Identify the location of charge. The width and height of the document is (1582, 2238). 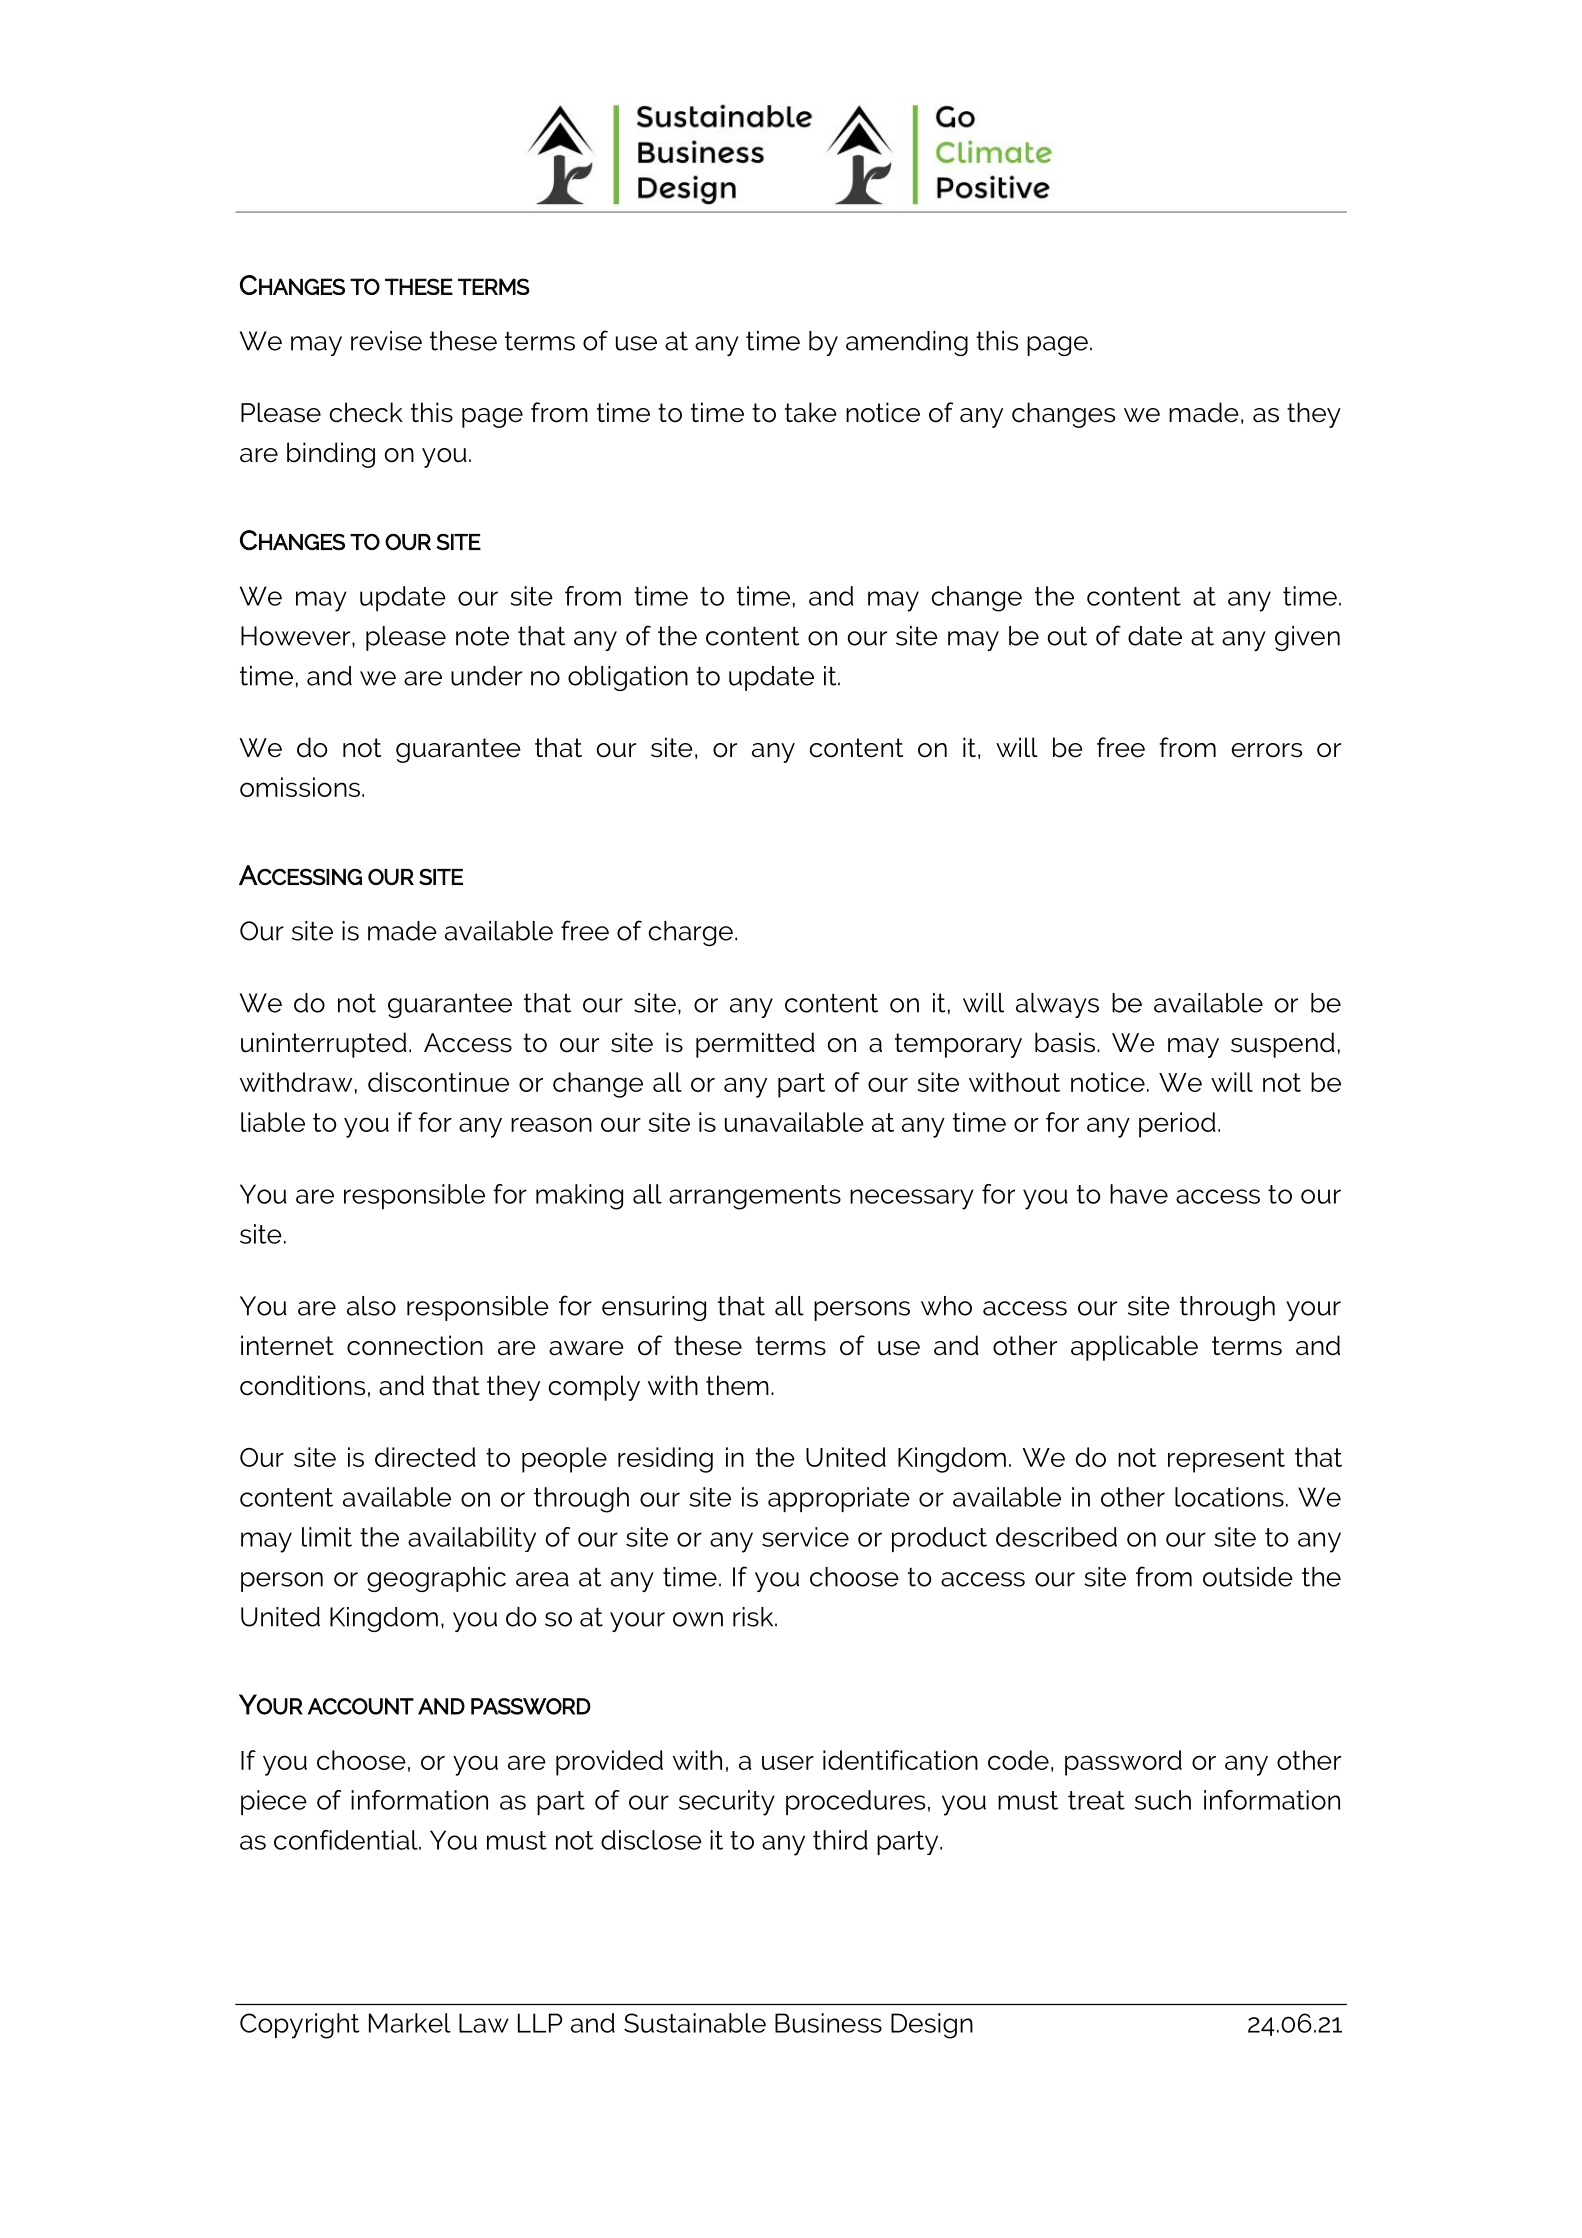
(690, 933).
